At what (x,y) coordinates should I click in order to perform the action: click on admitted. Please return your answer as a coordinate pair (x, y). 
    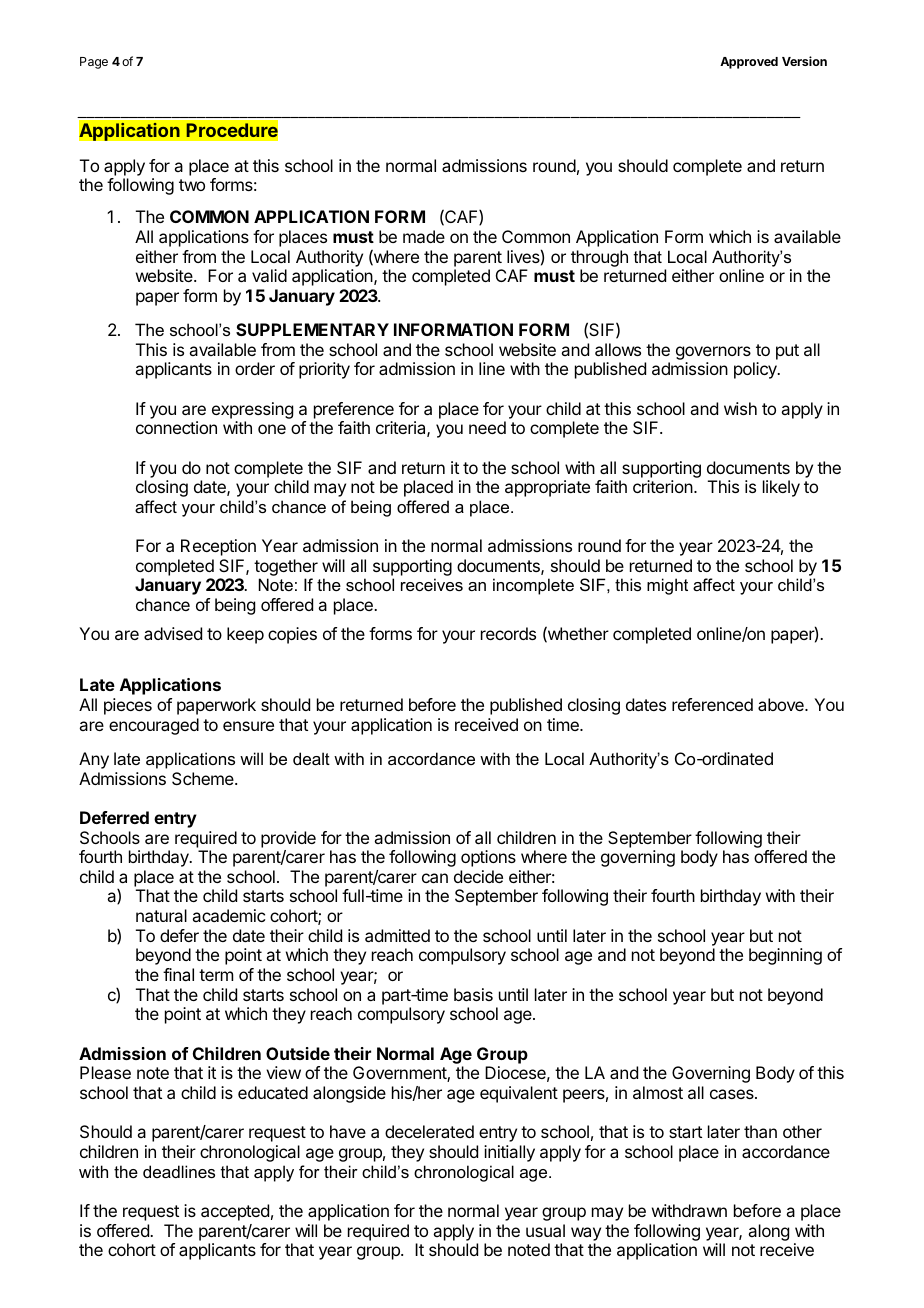
    Looking at the image, I should click on (397, 935).
